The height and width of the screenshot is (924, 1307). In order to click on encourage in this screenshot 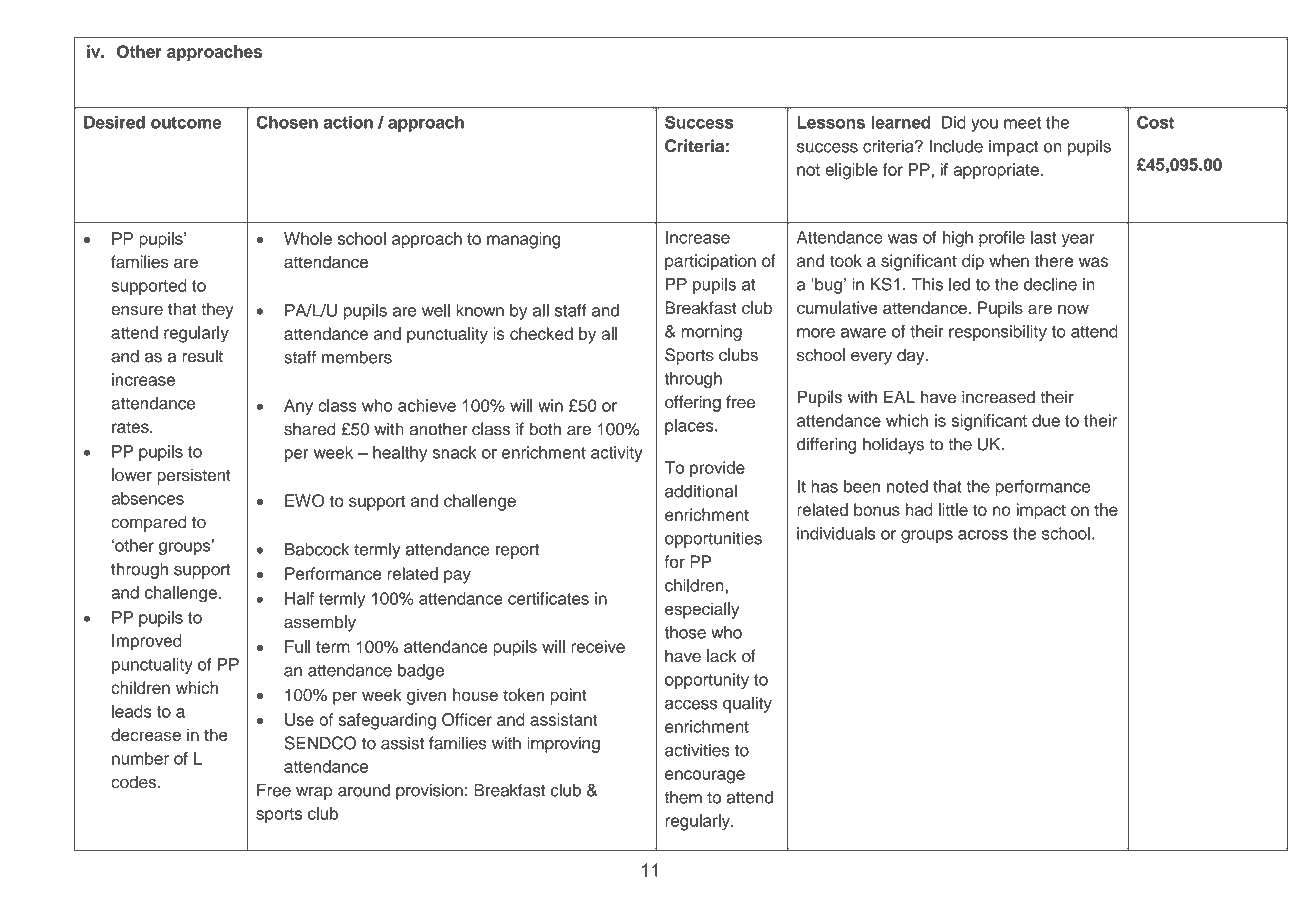, I will do `click(705, 777)`.
